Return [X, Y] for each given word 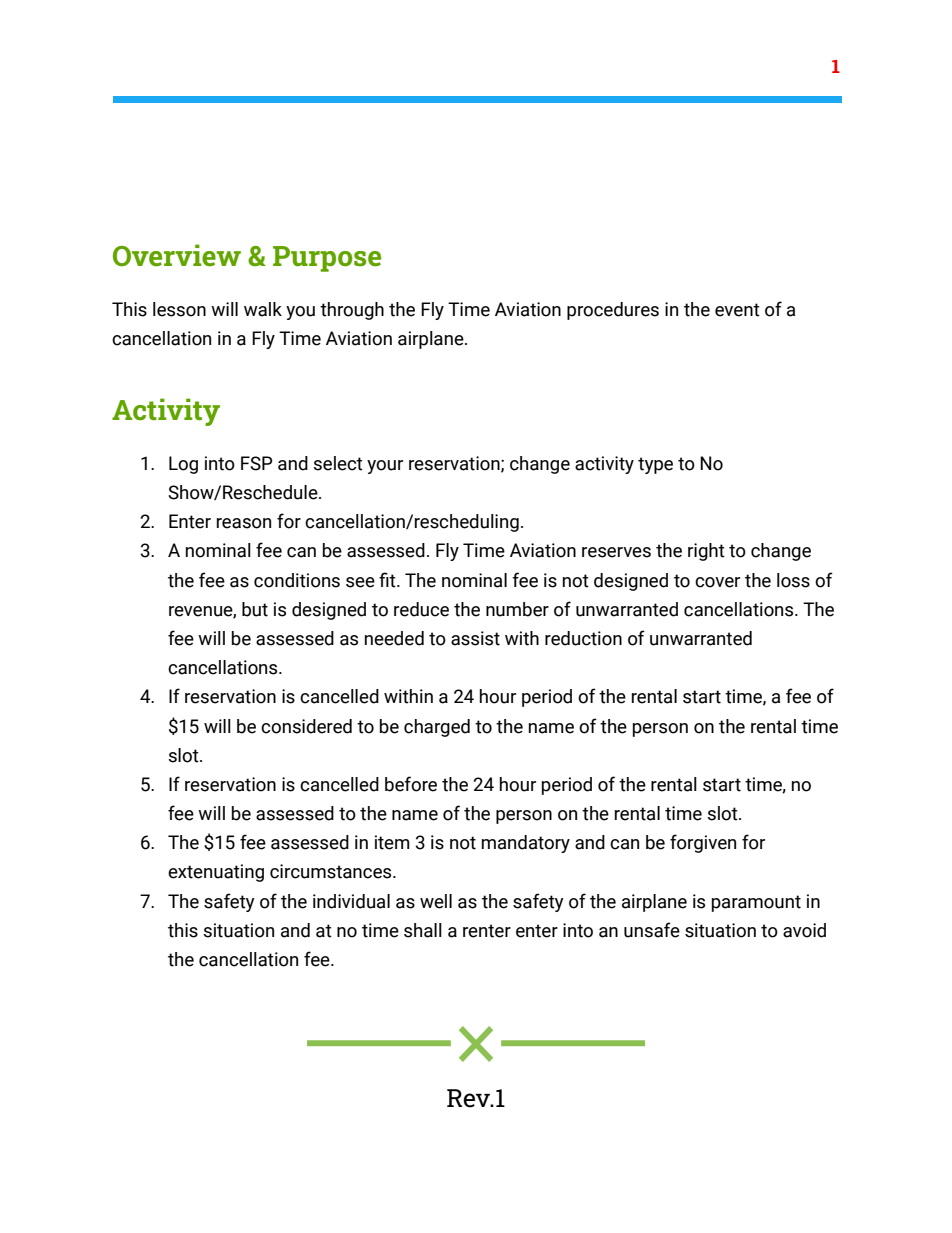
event [737, 310]
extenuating [216, 873]
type [655, 465]
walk [263, 309]
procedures [613, 311]
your [385, 467]
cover [717, 582]
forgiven [703, 843]
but [255, 609]
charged [437, 728]
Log [183, 465]
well [436, 901]
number [517, 609]
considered [306, 726]
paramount [756, 903]
